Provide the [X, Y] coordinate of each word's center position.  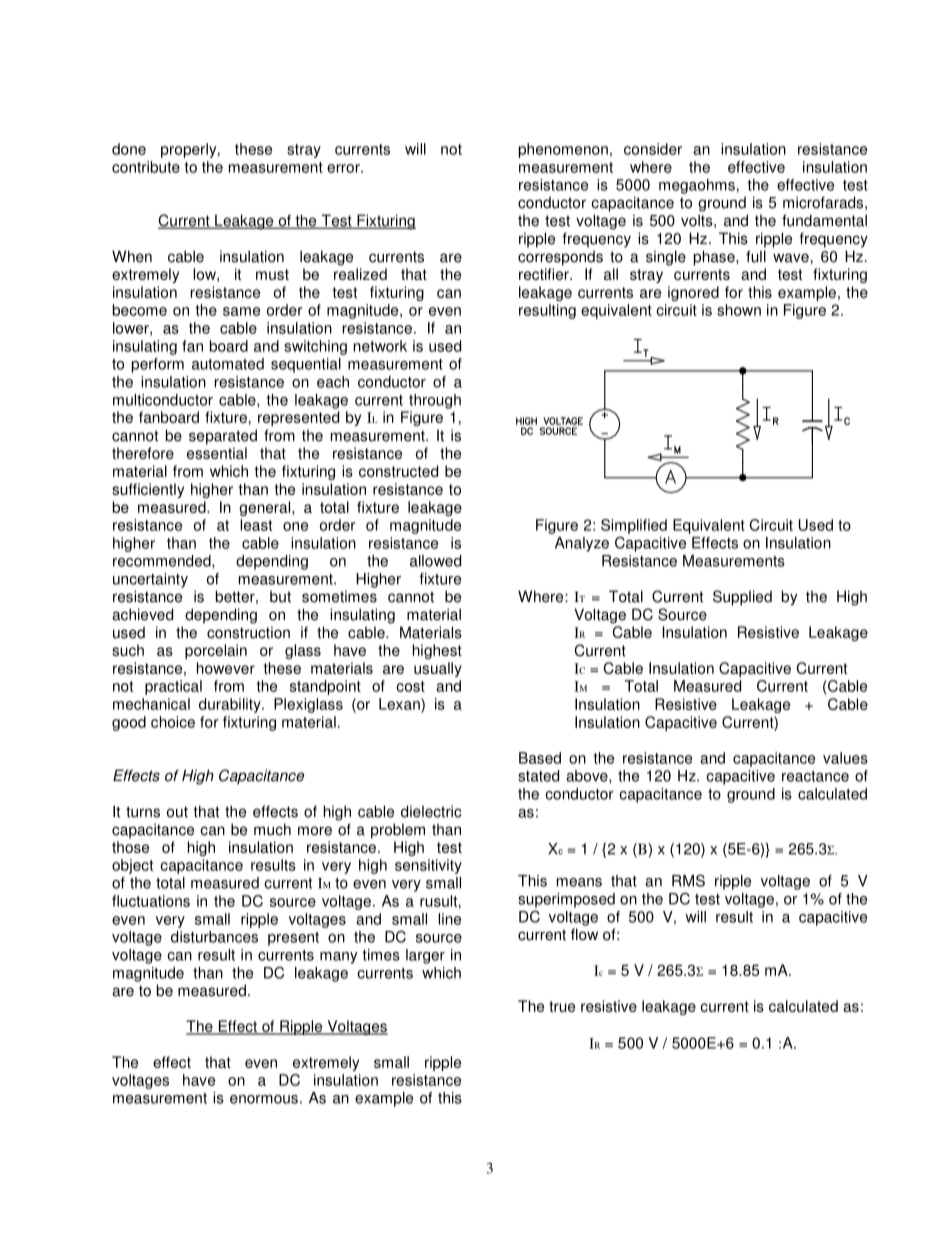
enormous [264, 1099]
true [562, 1006]
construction [248, 632]
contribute [146, 167]
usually [438, 669]
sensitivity [428, 866]
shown [739, 310]
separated [223, 437]
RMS [688, 880]
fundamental [824, 220]
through [435, 401]
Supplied [742, 598]
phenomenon [563, 150]
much [272, 829]
